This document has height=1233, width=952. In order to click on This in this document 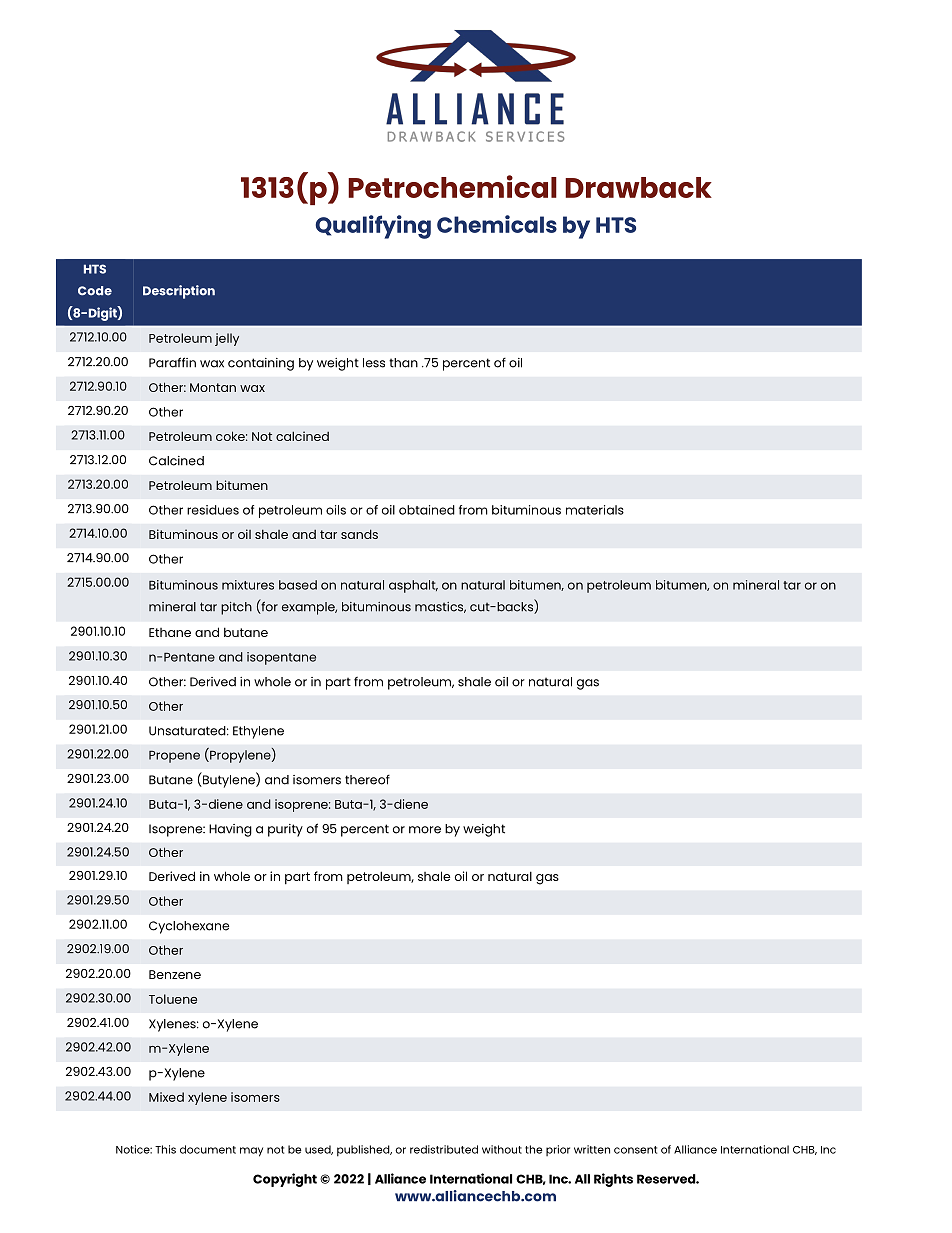, I will do `click(165, 1149)`.
